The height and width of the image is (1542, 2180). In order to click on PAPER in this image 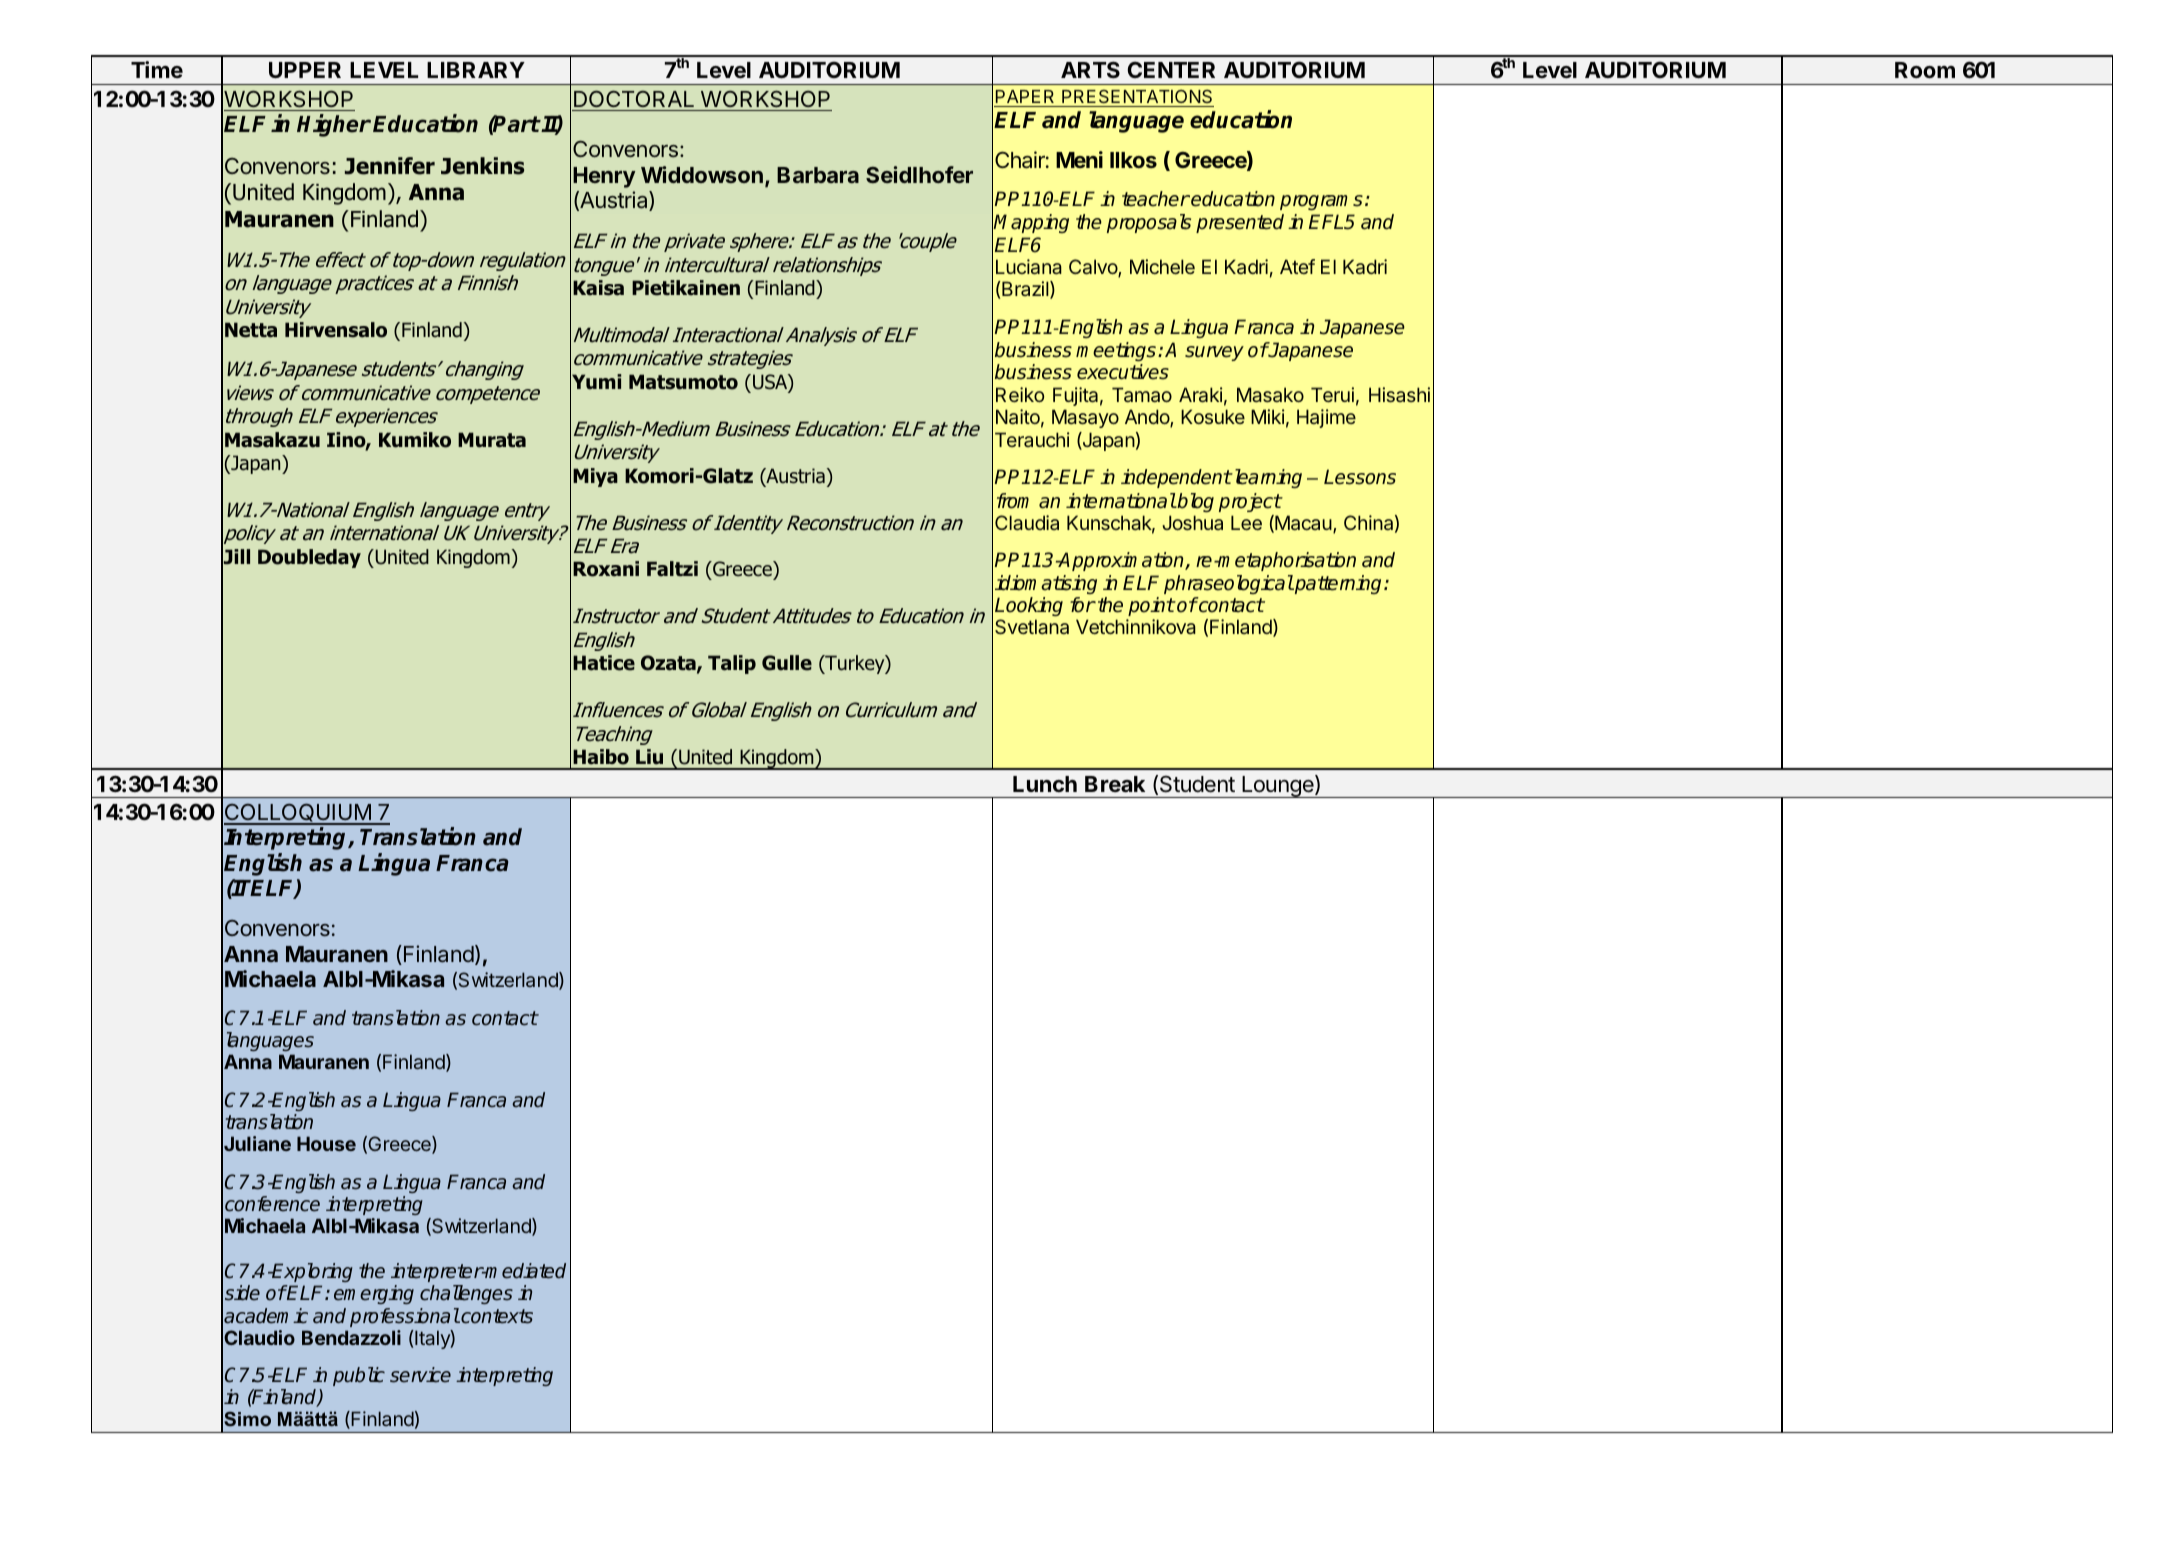, I will do `click(1025, 96)`.
